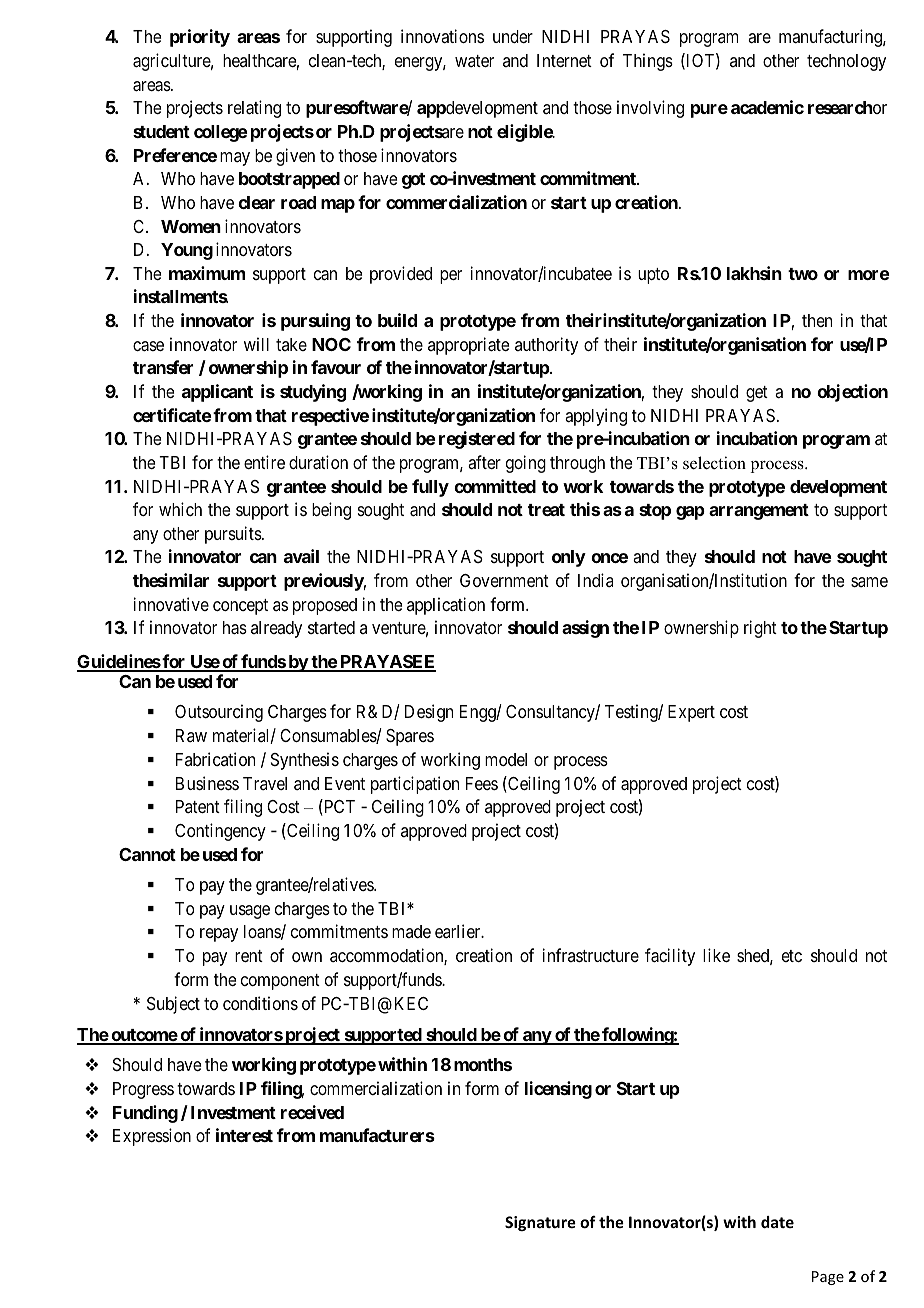 This document has height=1308, width=924. Describe the element at coordinates (254, 109) in the document. I see `relating` at that location.
